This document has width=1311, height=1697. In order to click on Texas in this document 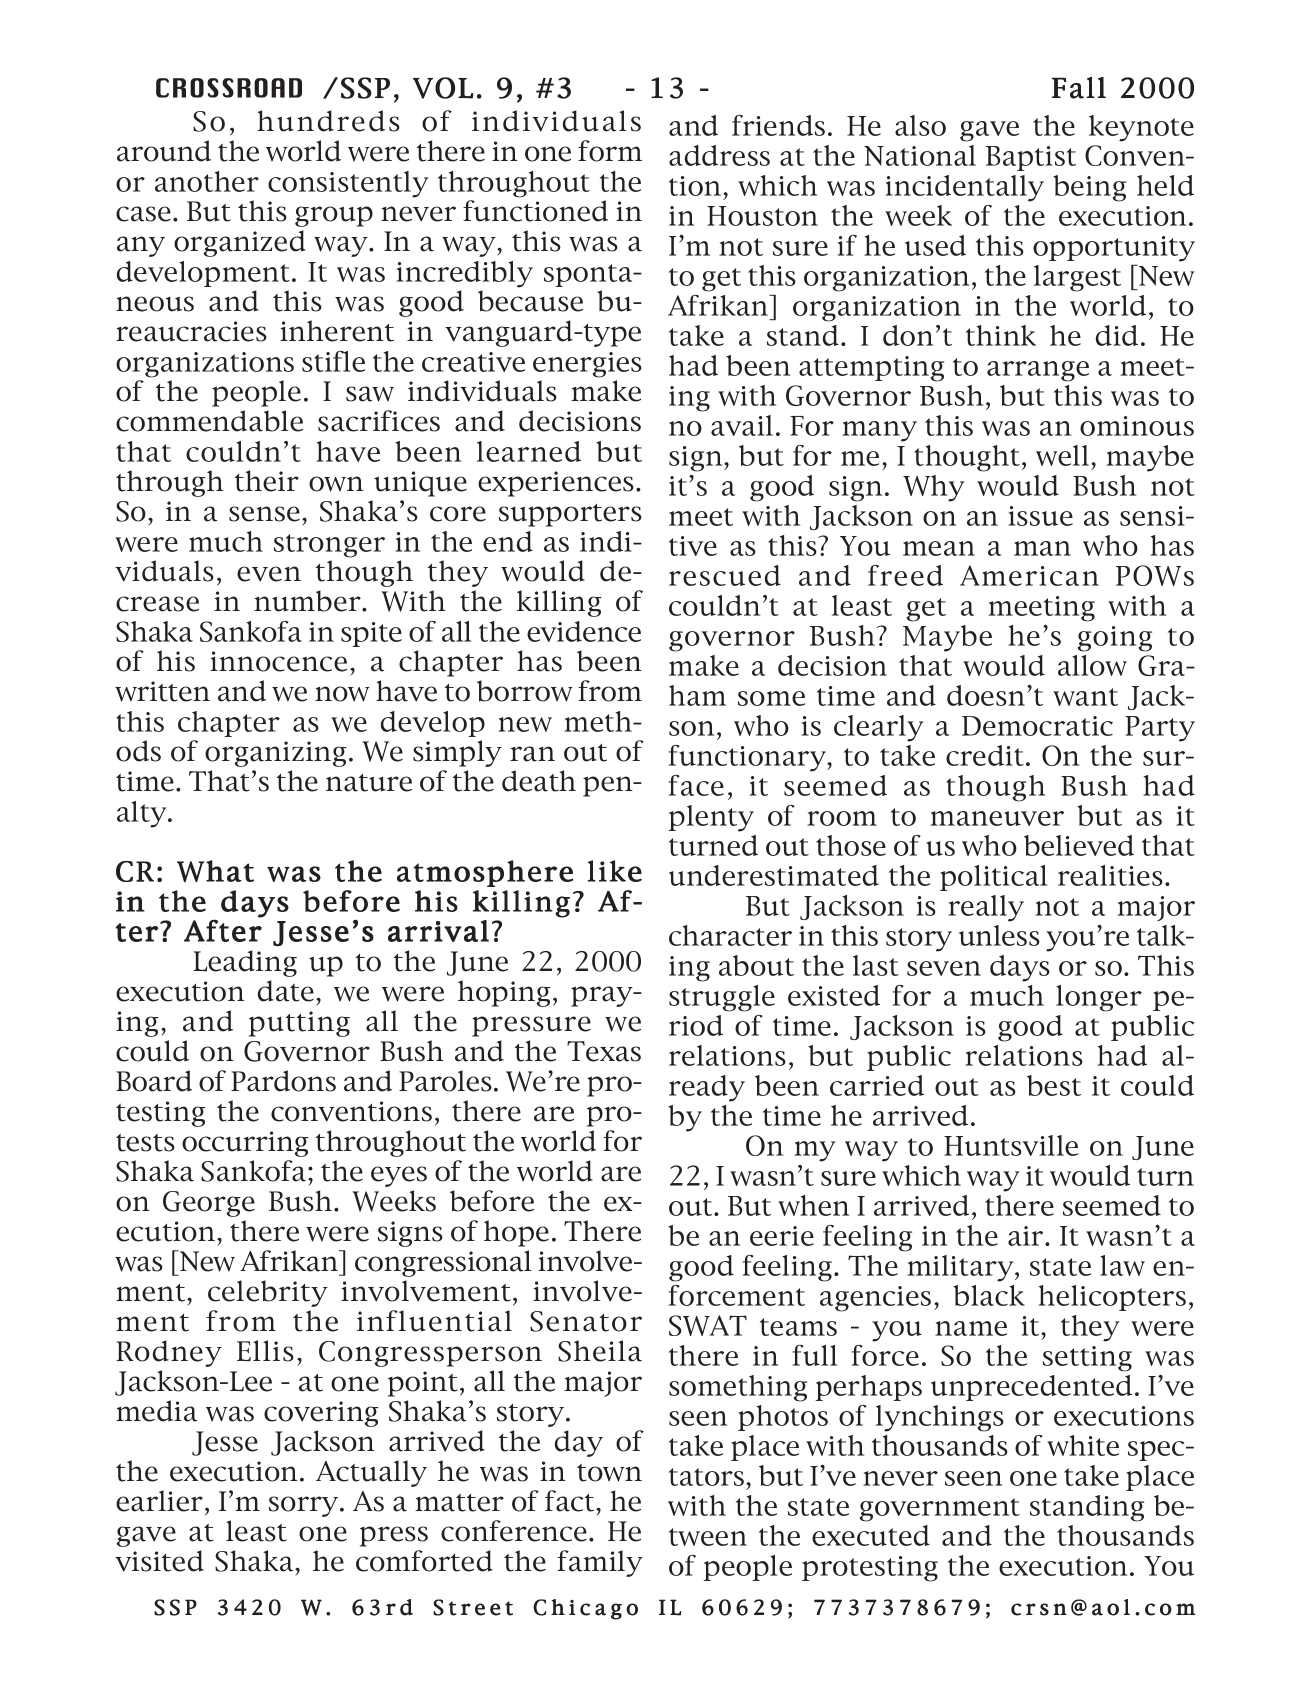, I will do `click(604, 1051)`.
